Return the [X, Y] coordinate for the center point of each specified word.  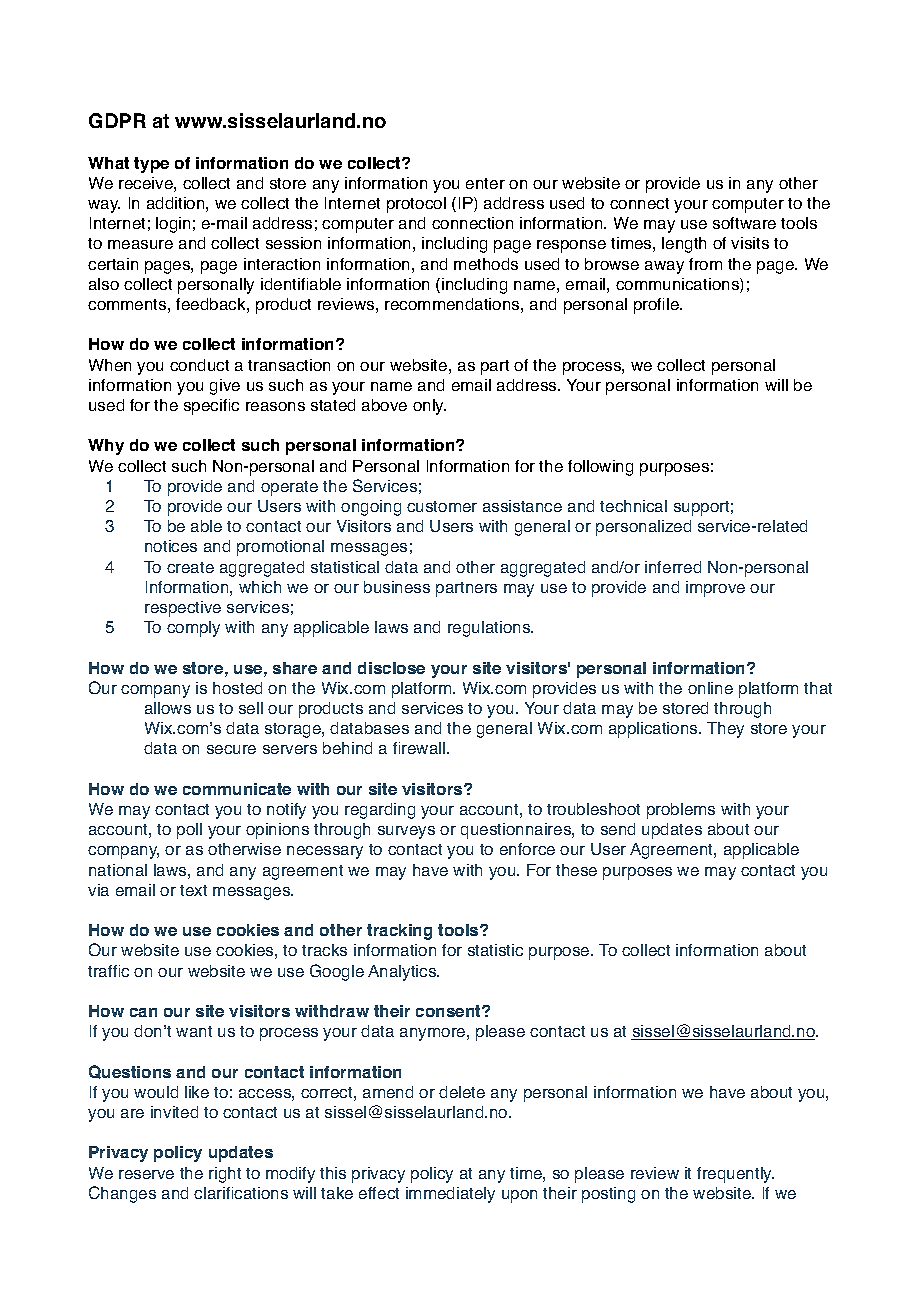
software [744, 223]
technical [633, 506]
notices [171, 546]
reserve [146, 1174]
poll [189, 831]
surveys [406, 832]
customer [442, 506]
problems [681, 811]
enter [485, 183]
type [151, 165]
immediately [450, 1195]
